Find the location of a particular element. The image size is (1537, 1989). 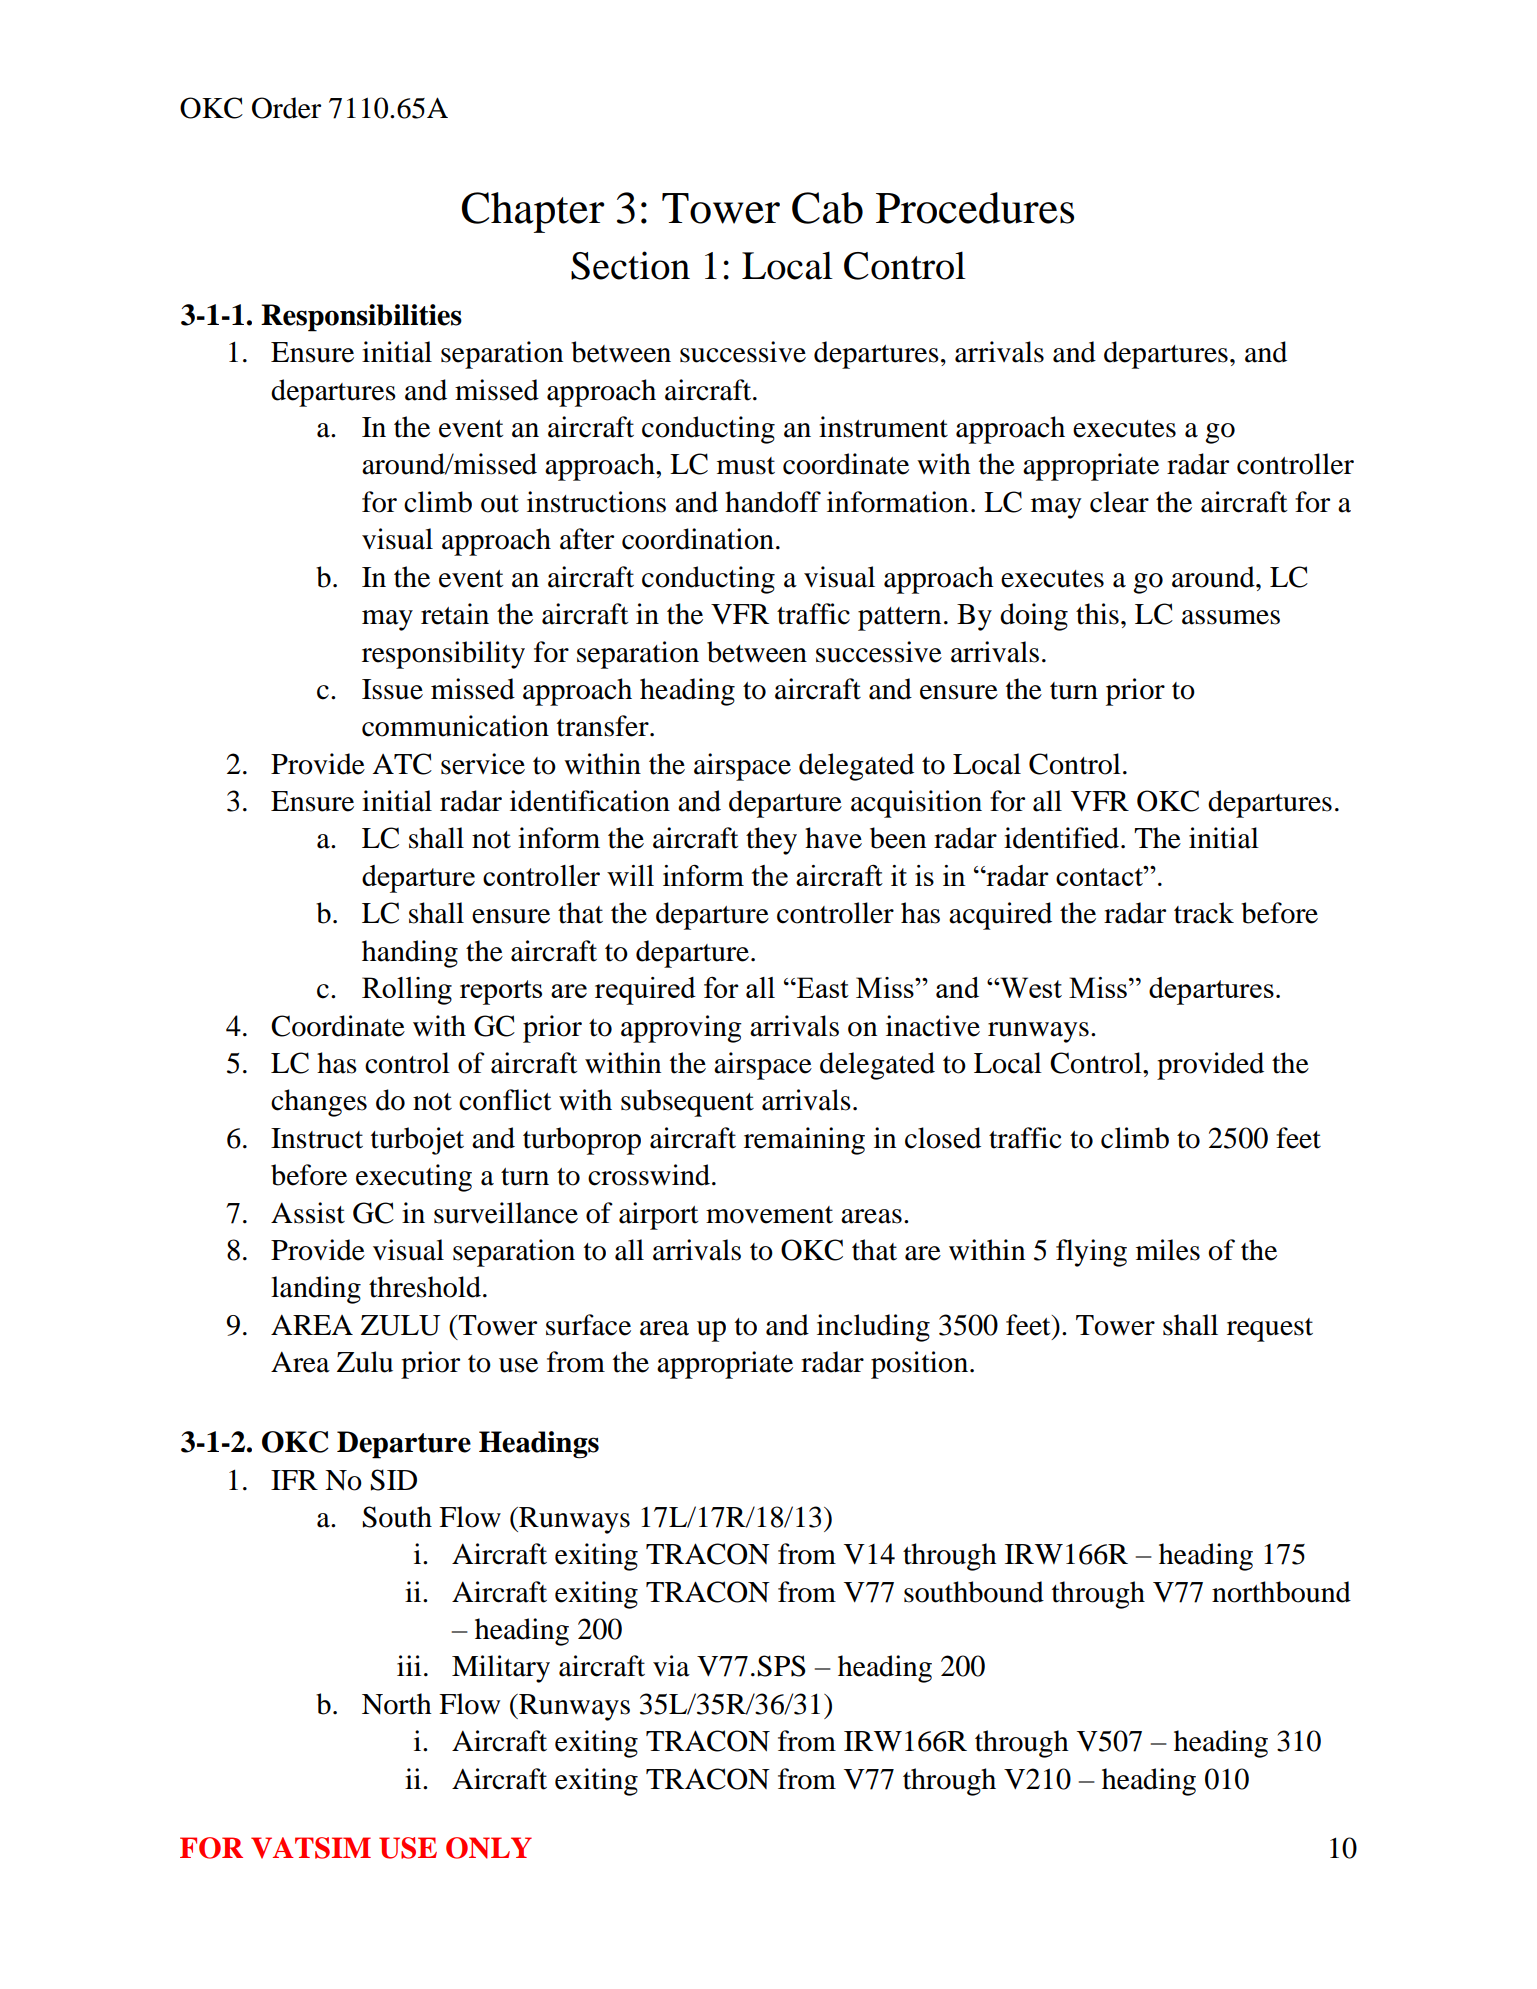

miles is located at coordinates (1168, 1250).
